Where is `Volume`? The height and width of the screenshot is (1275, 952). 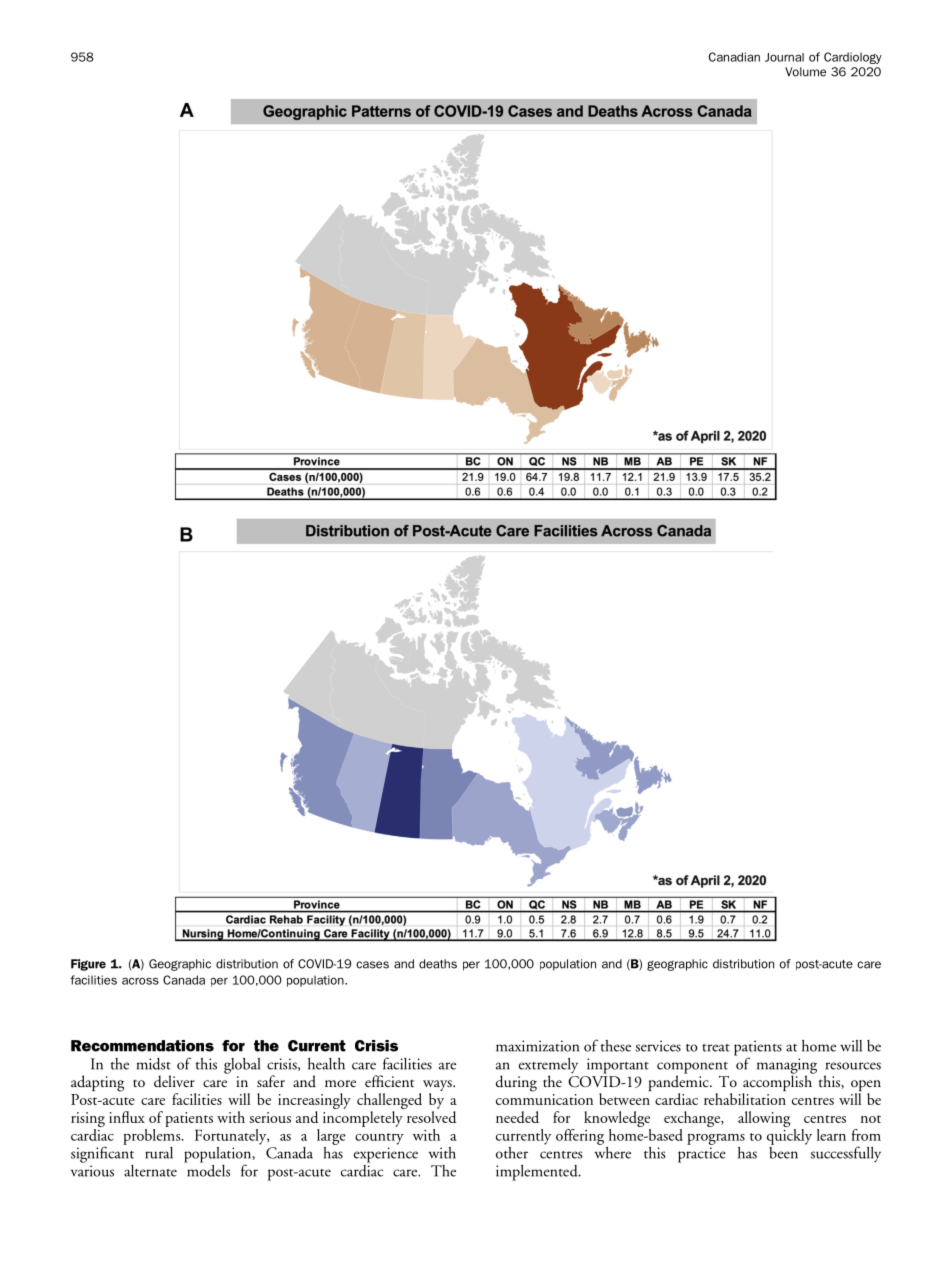 Volume is located at coordinates (805, 72).
